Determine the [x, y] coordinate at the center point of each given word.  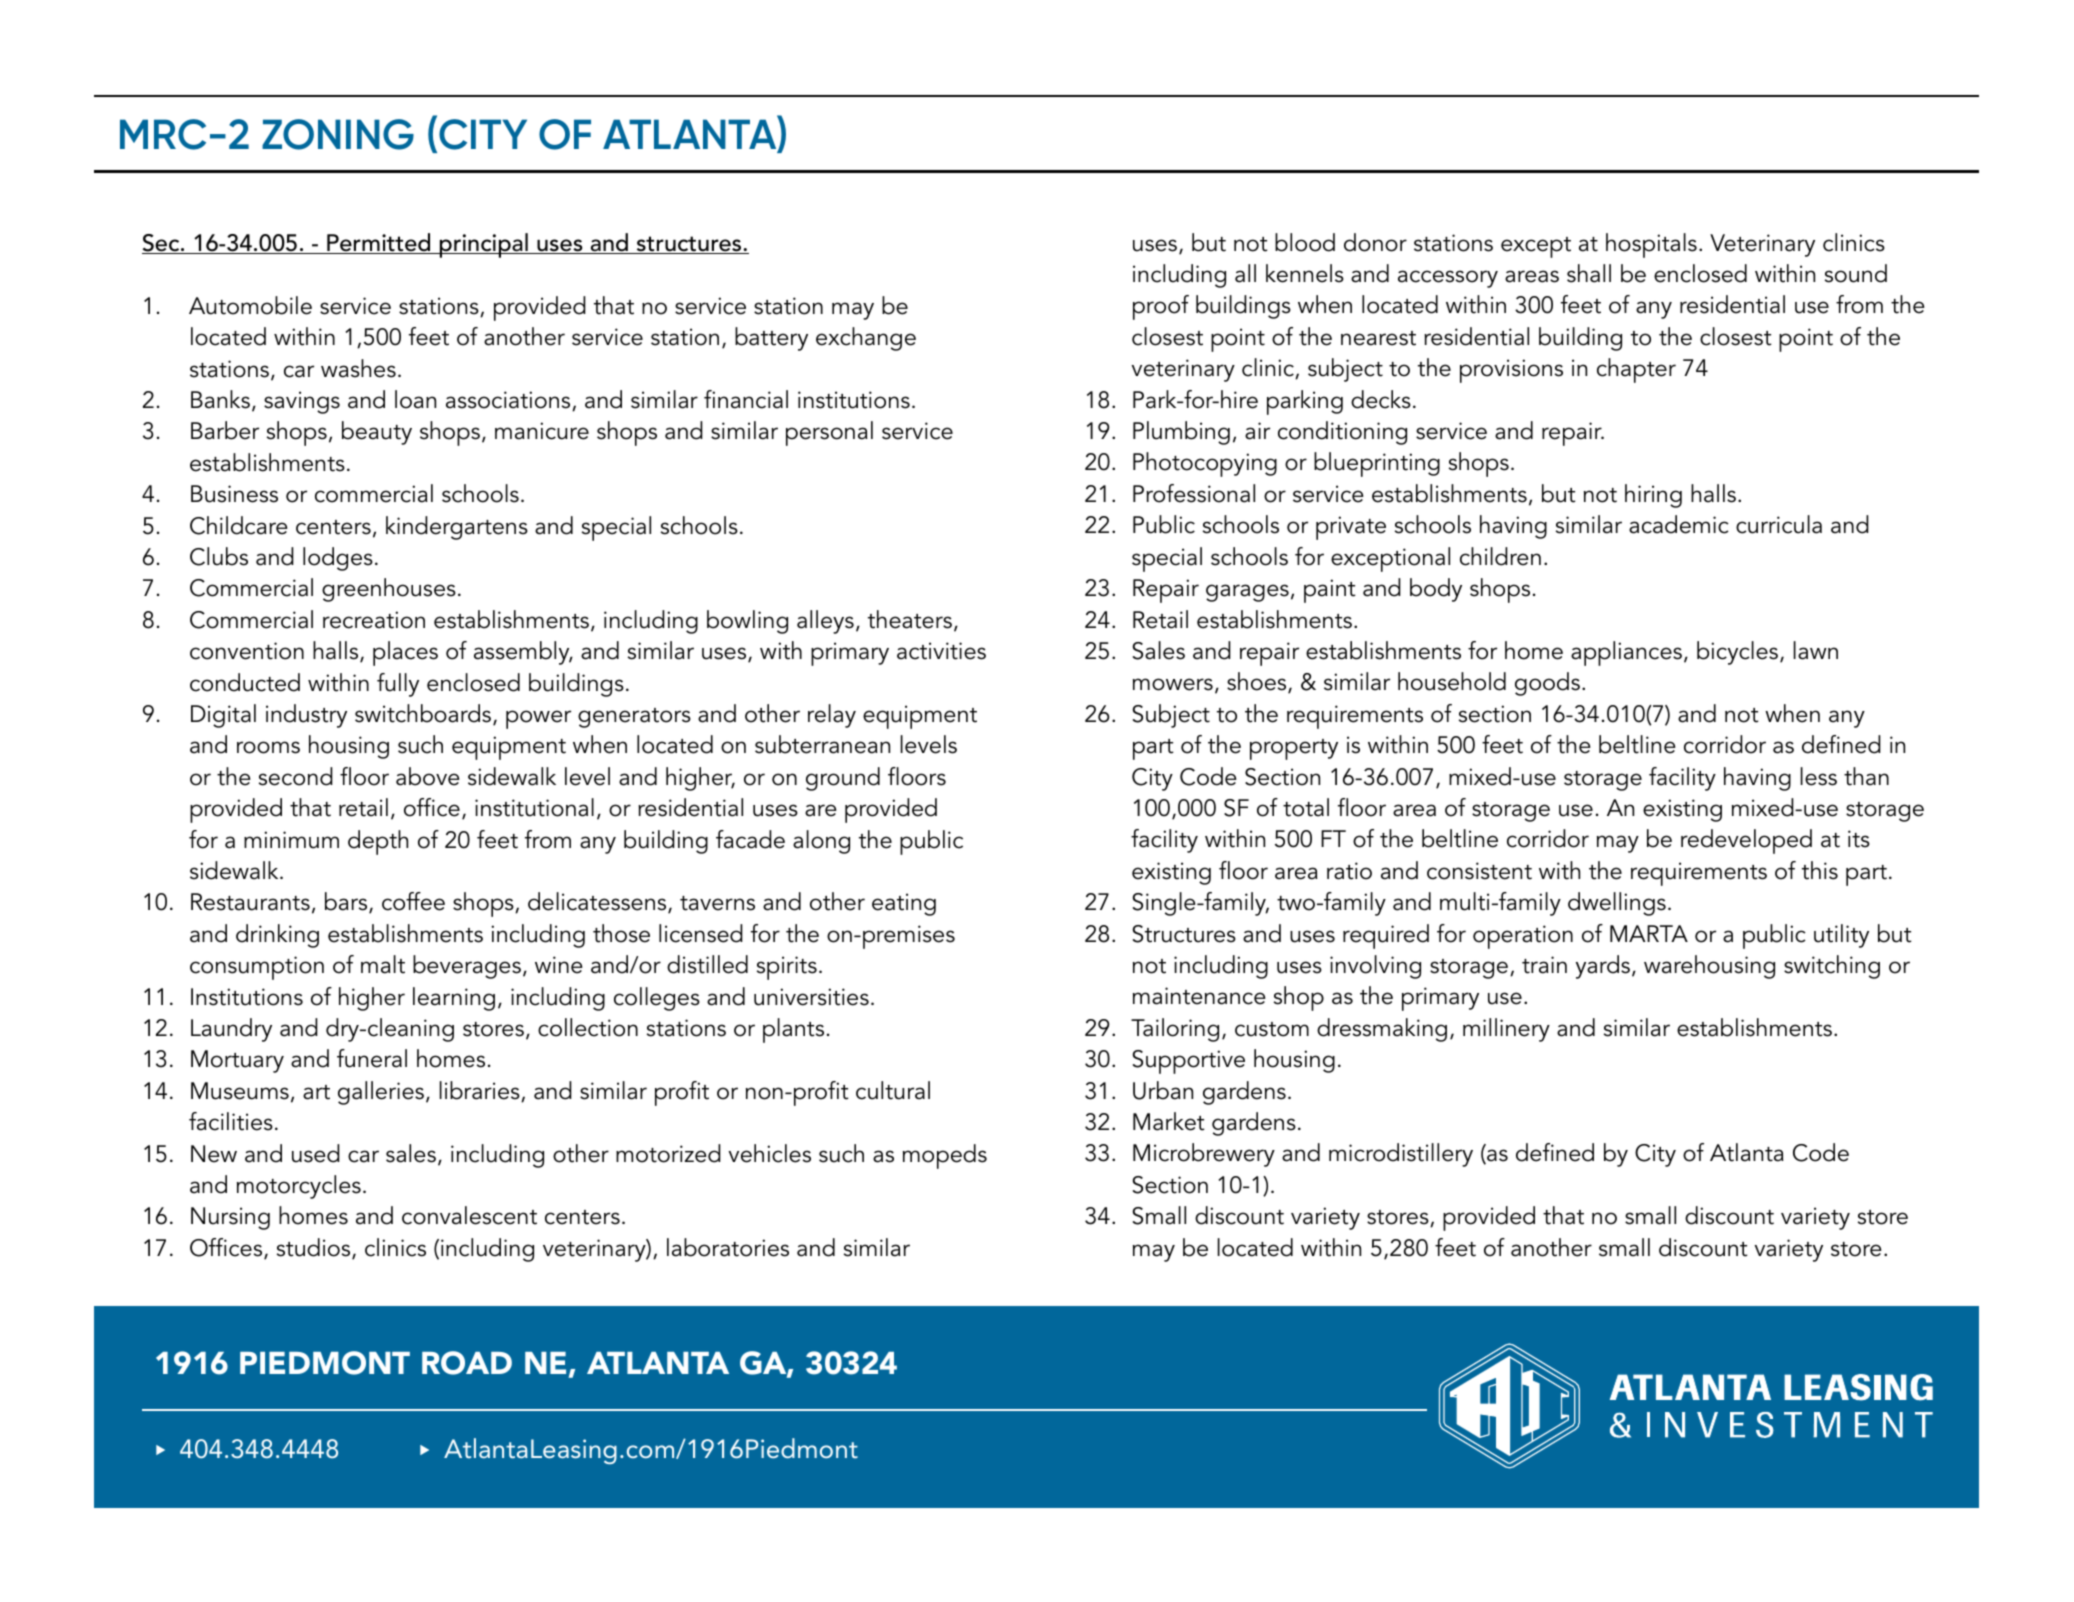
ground [843, 779]
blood [1305, 242]
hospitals [1651, 245]
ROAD [467, 1363]
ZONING [338, 134]
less [1819, 776]
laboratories [728, 1247]
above [428, 776]
